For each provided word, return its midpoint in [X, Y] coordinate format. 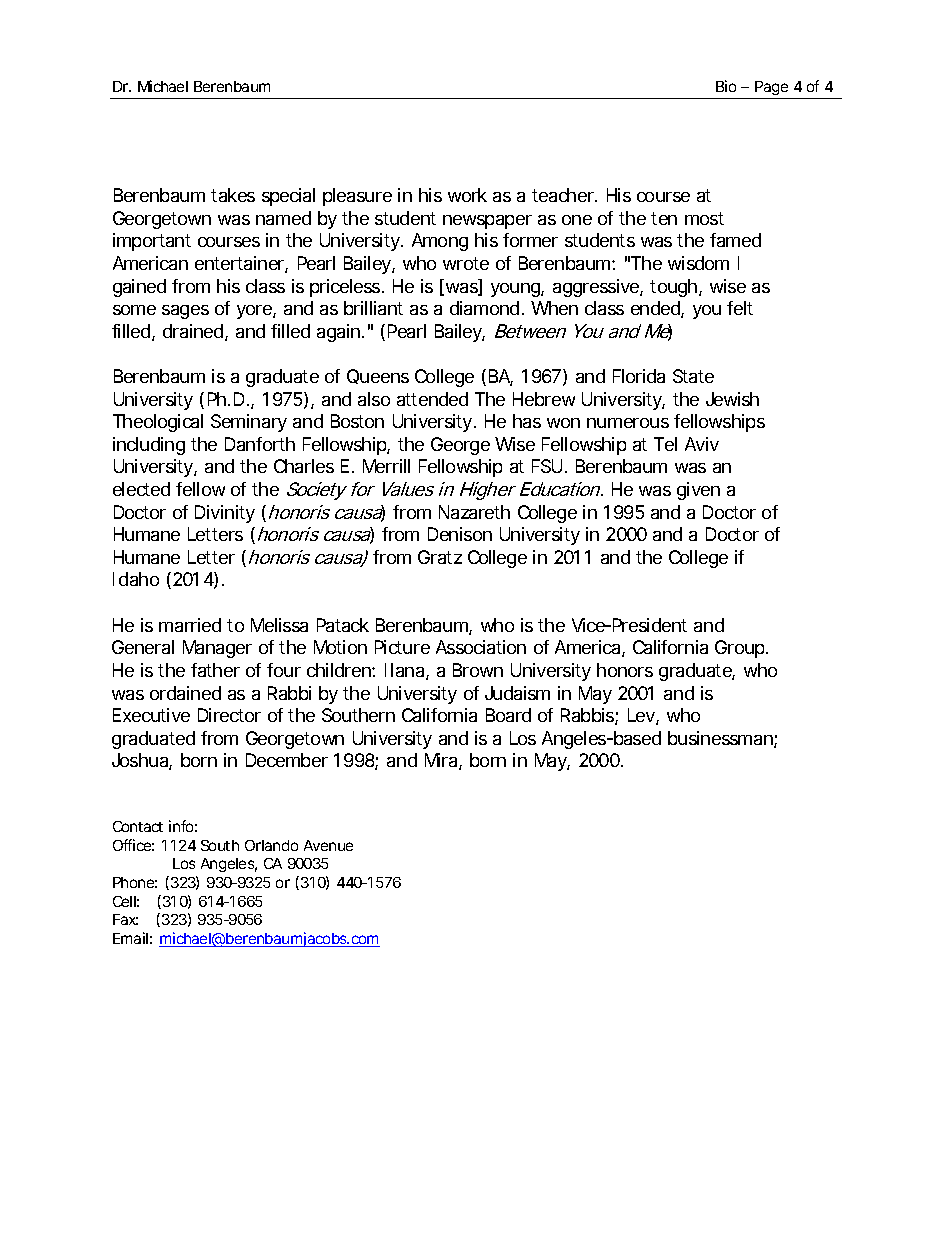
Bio [726, 86]
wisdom [698, 263]
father [215, 670]
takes [233, 195]
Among [440, 242]
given [698, 491]
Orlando [271, 845]
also [374, 399]
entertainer [241, 264]
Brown [478, 670]
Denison [460, 534]
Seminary [249, 423]
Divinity [225, 514]
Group [741, 649]
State [693, 376]
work [467, 195]
